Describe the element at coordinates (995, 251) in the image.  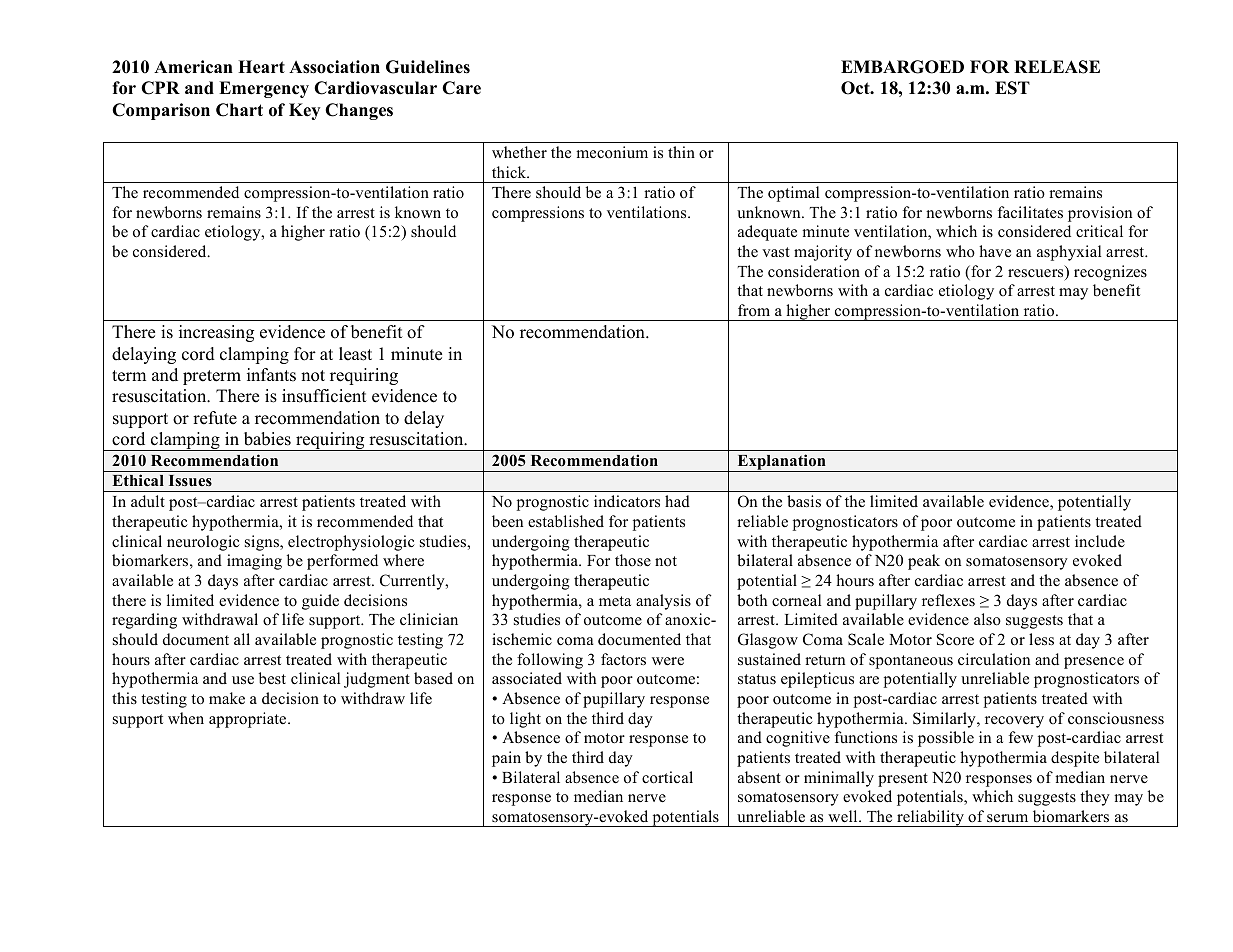
I see `have` at that location.
